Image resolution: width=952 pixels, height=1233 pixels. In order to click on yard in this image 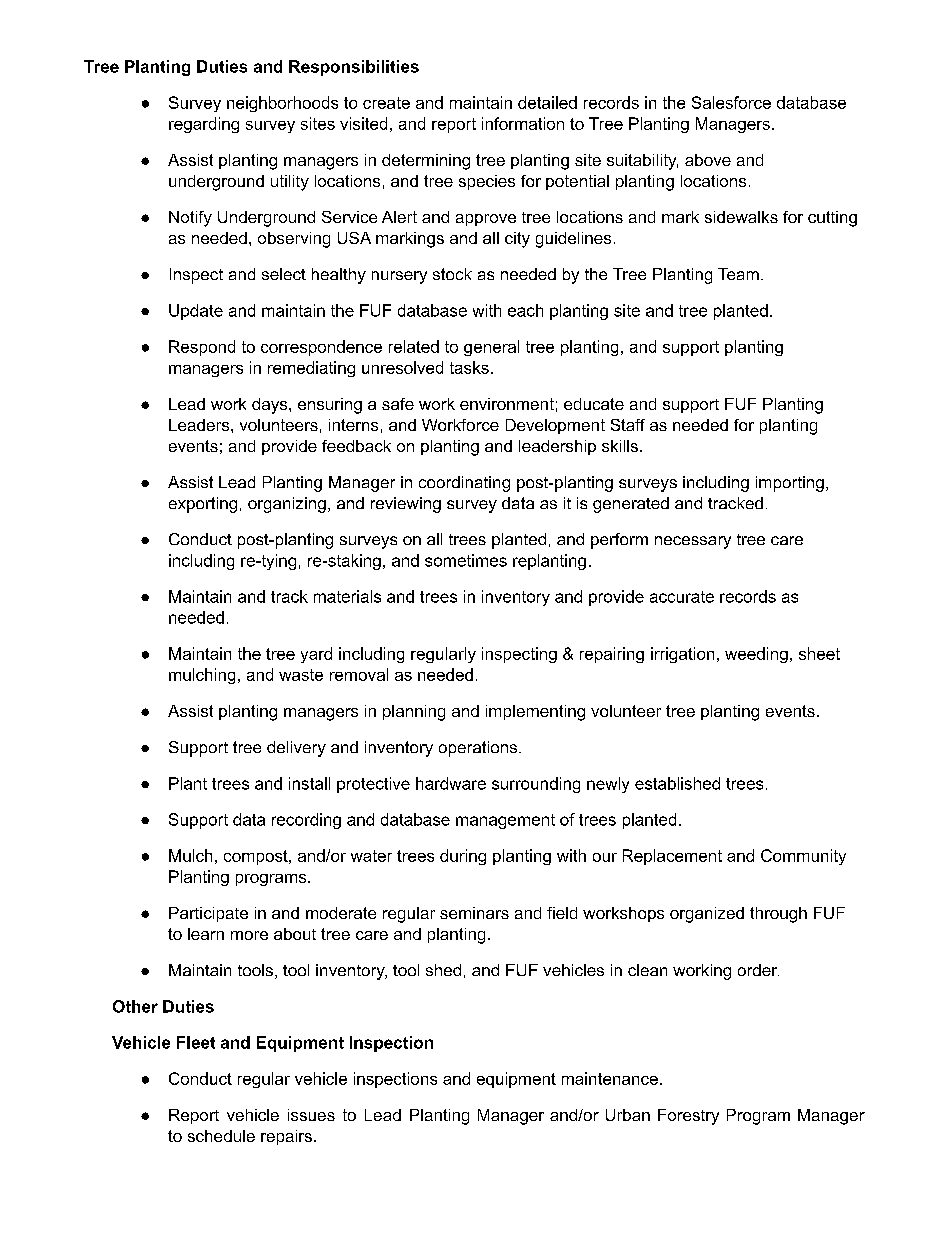, I will do `click(316, 655)`.
